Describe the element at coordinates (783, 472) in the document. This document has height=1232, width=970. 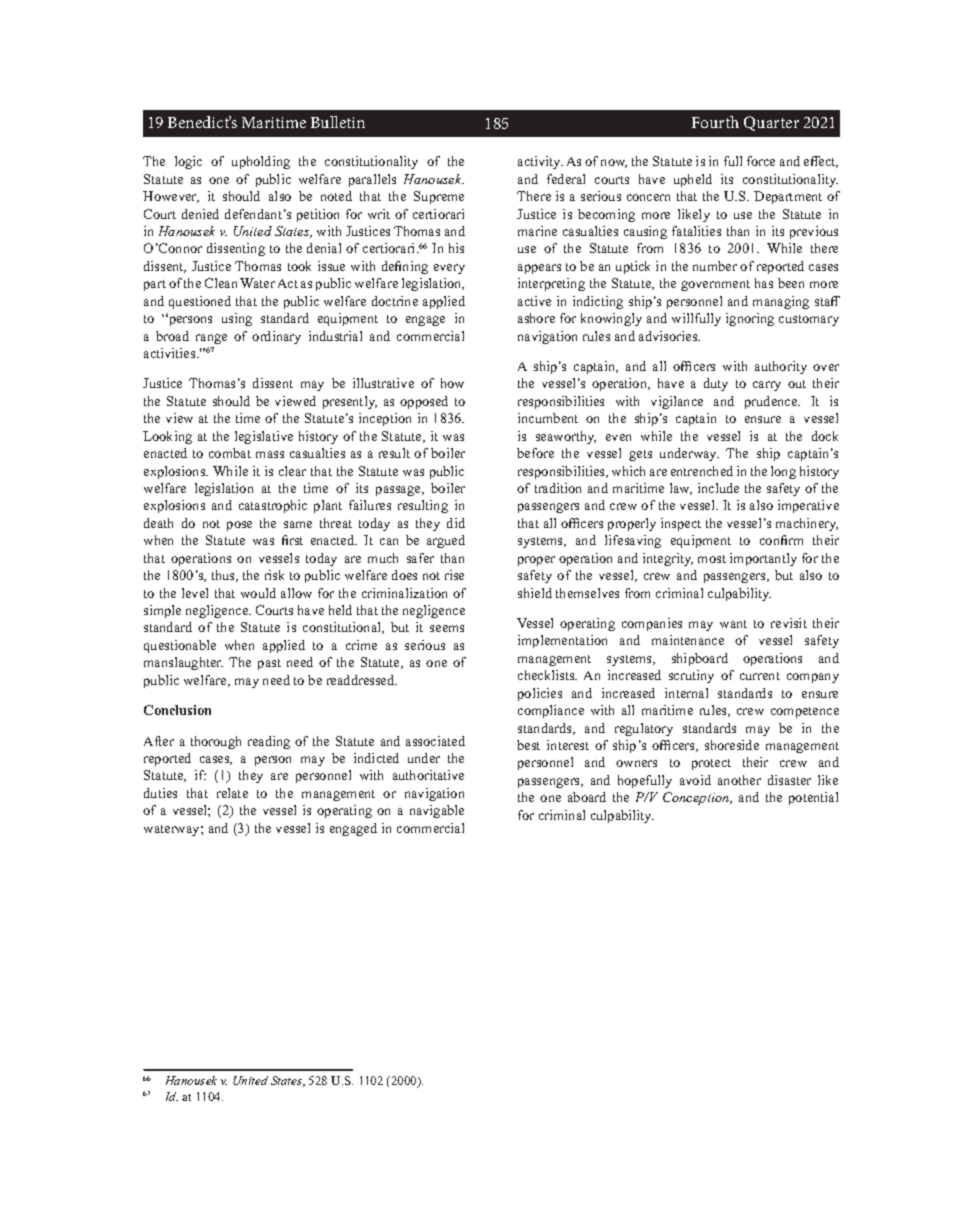
I see `long` at that location.
